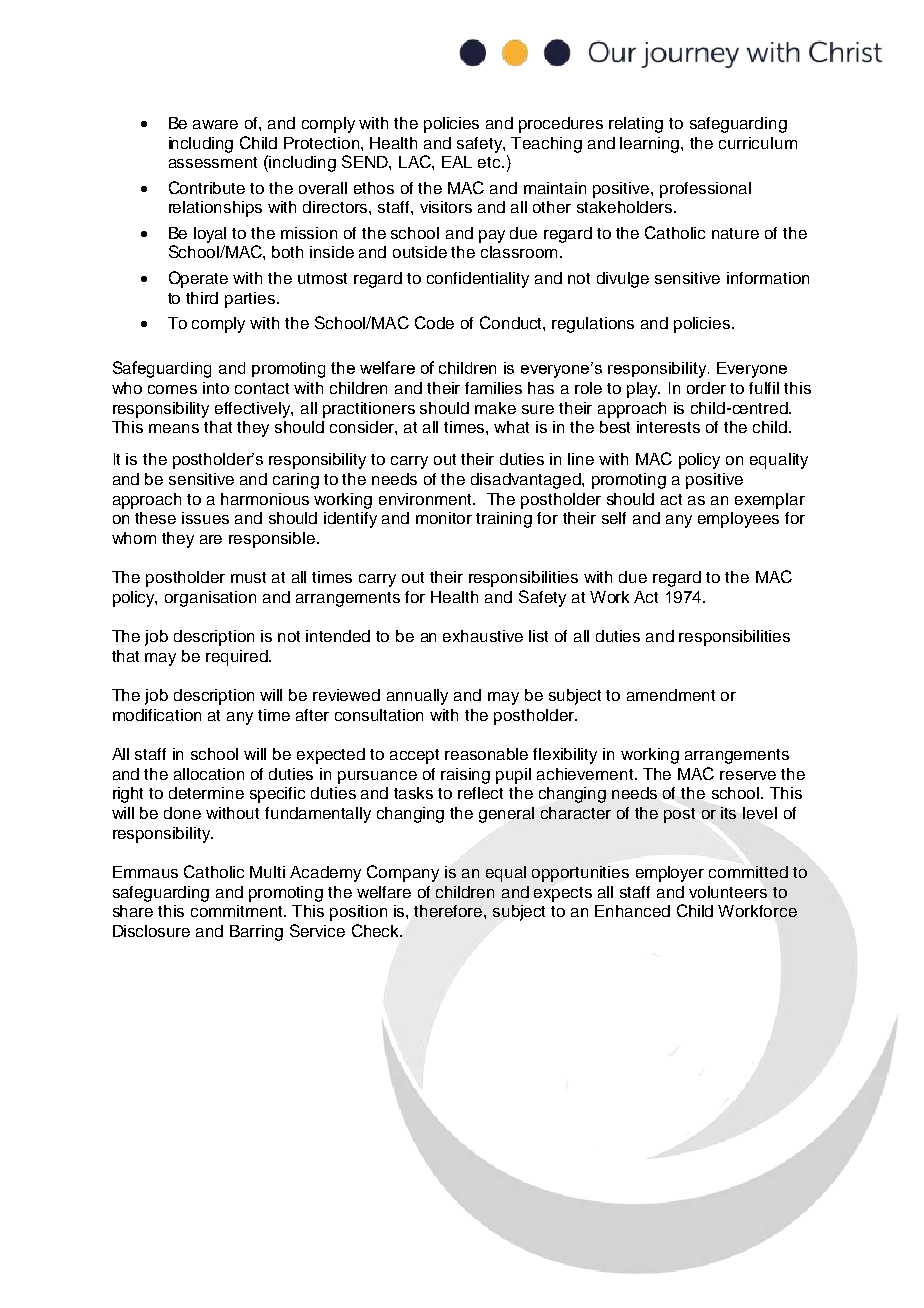 This image has height=1308, width=924. Describe the element at coordinates (728, 892) in the image. I see `volunteers` at that location.
